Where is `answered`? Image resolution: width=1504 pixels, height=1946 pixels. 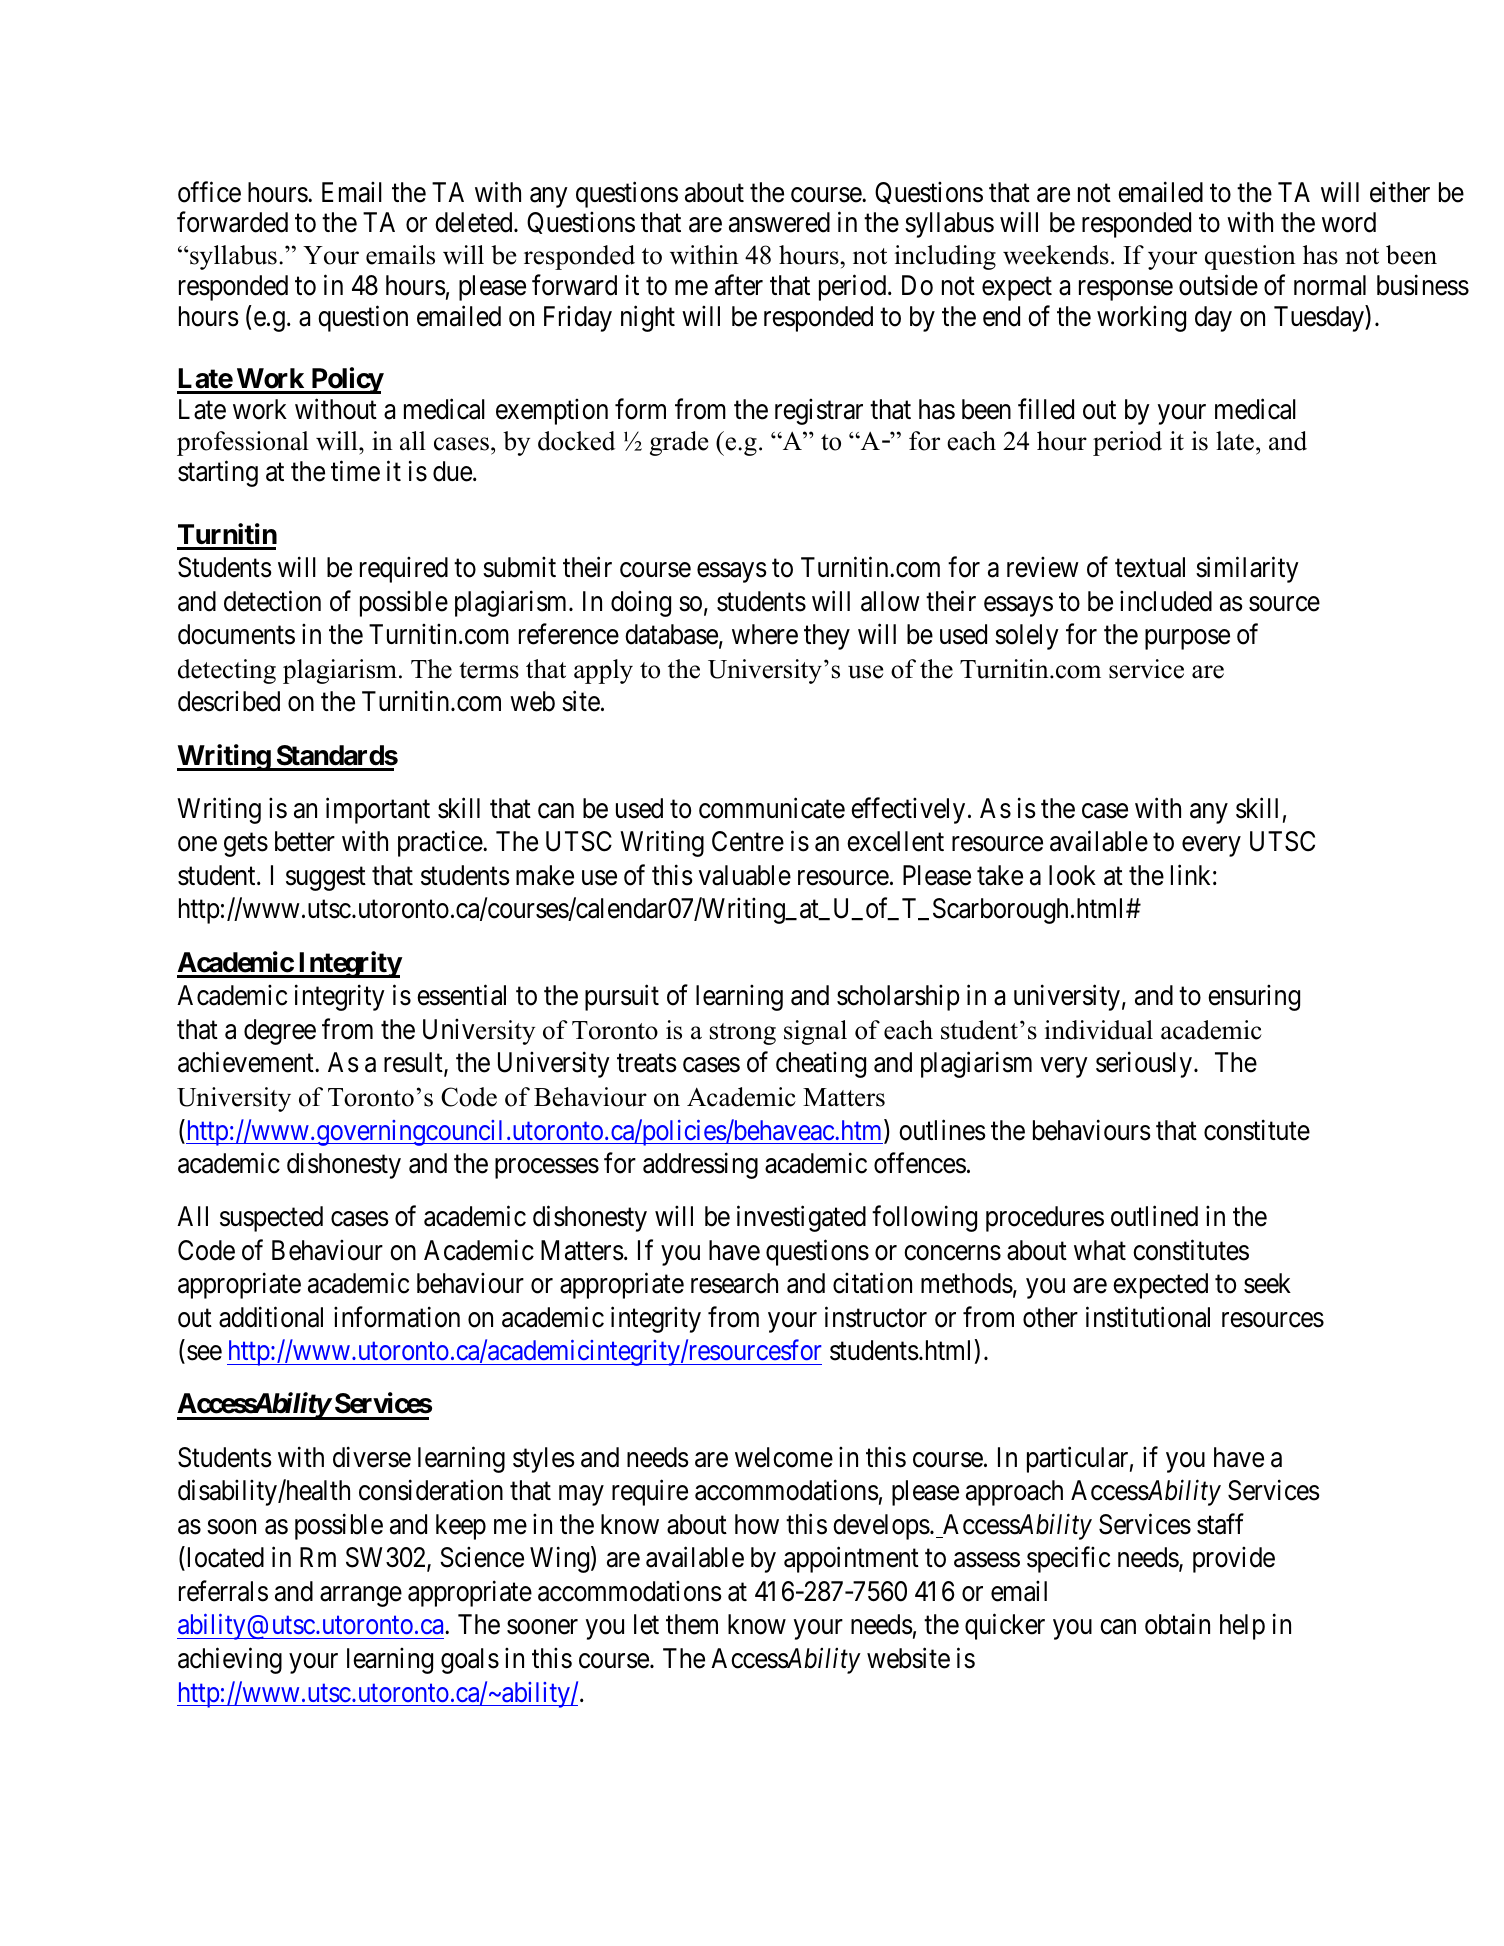
answered is located at coordinates (779, 222).
